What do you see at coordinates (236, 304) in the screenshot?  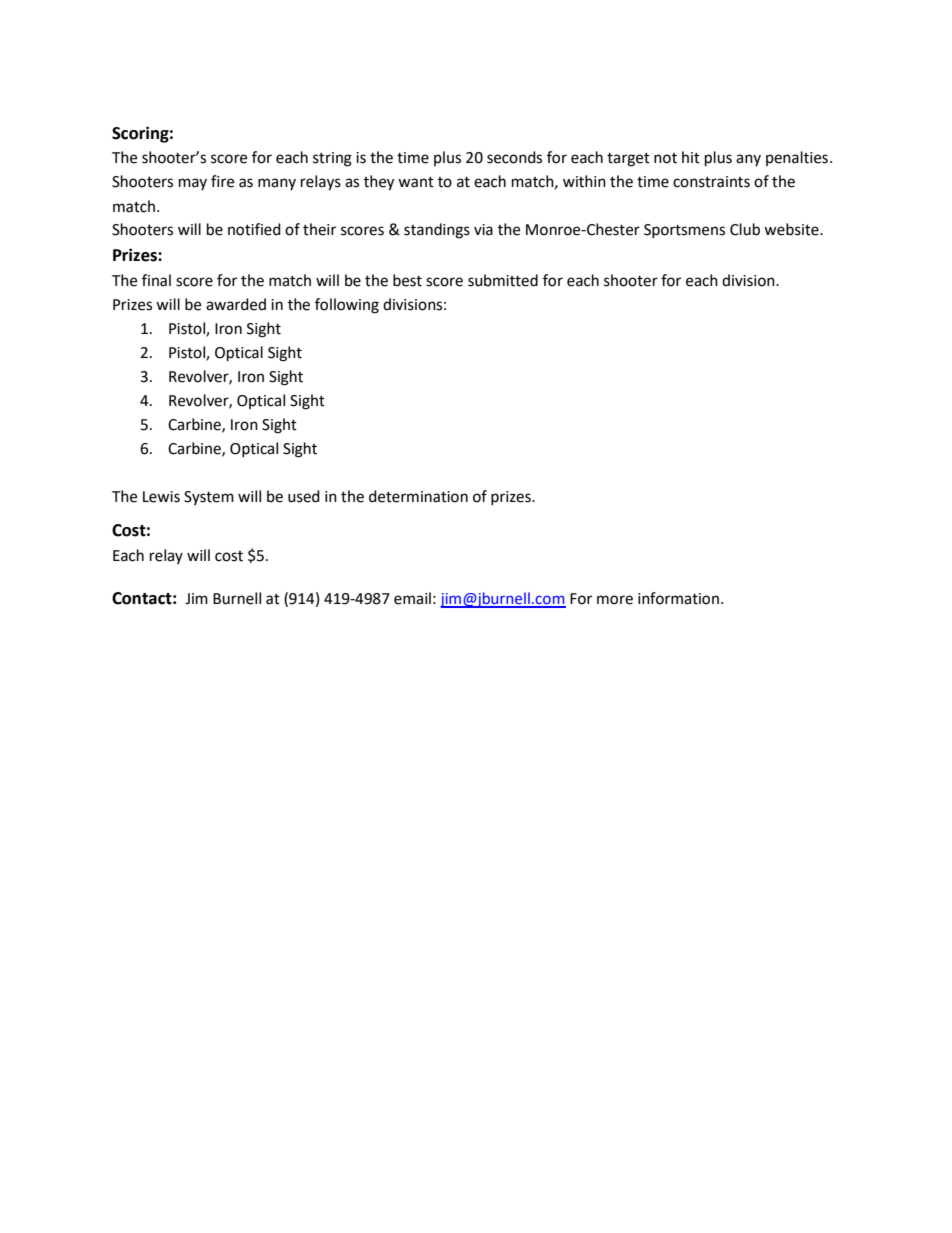 I see `awarded` at bounding box center [236, 304].
